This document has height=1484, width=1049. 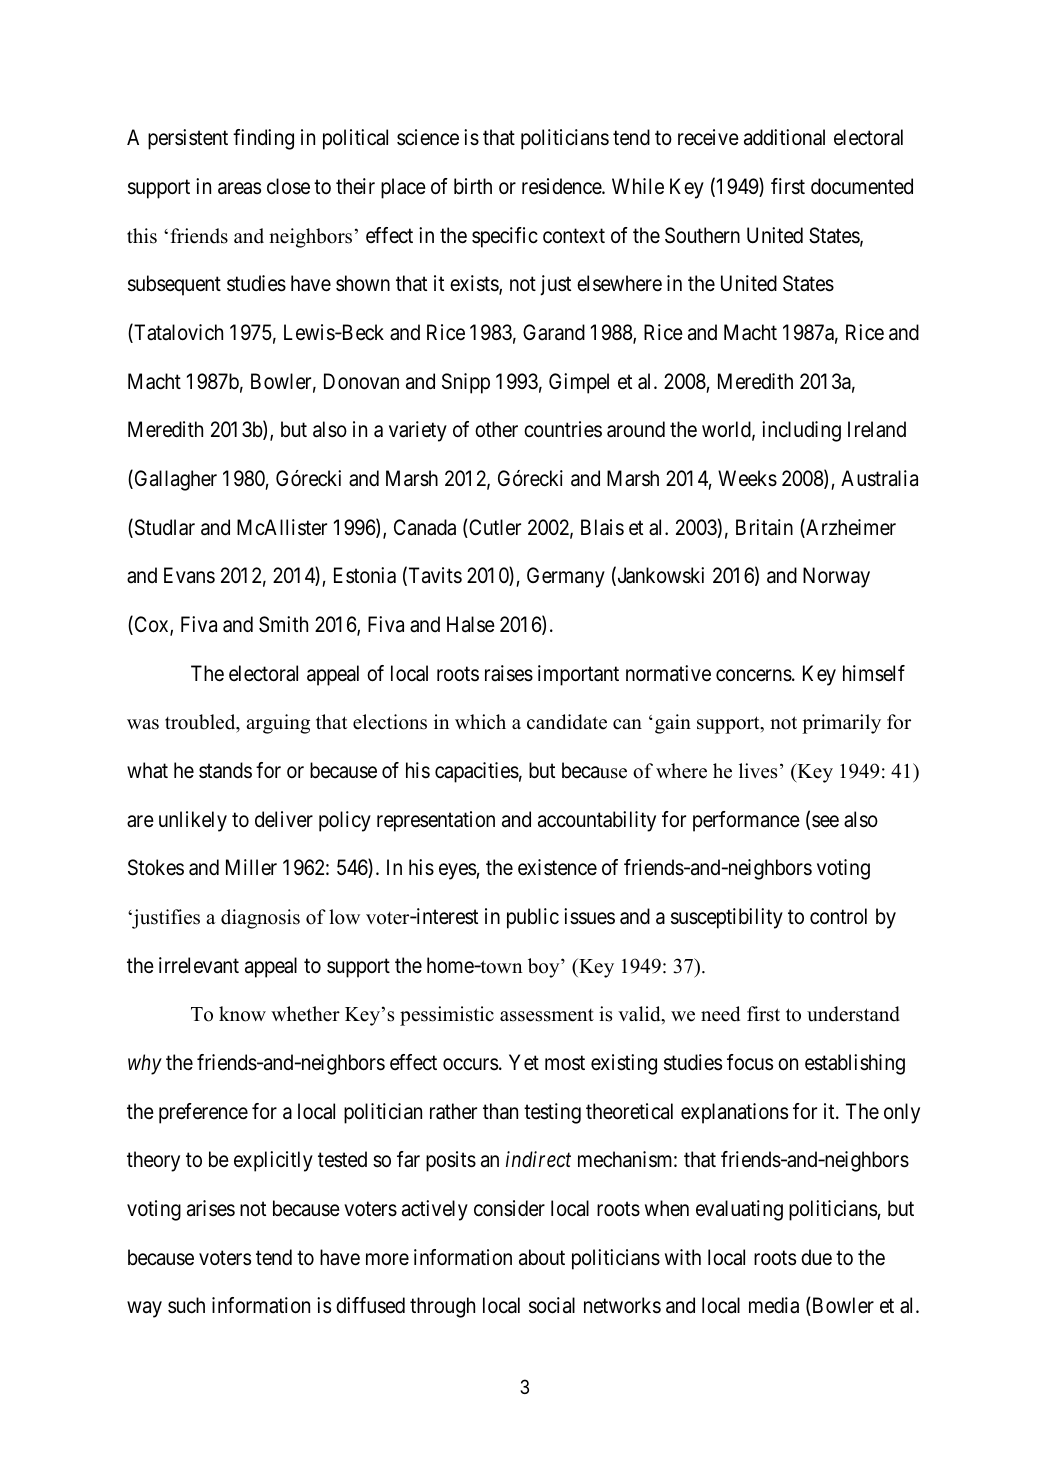 I want to click on areas, so click(x=239, y=188).
